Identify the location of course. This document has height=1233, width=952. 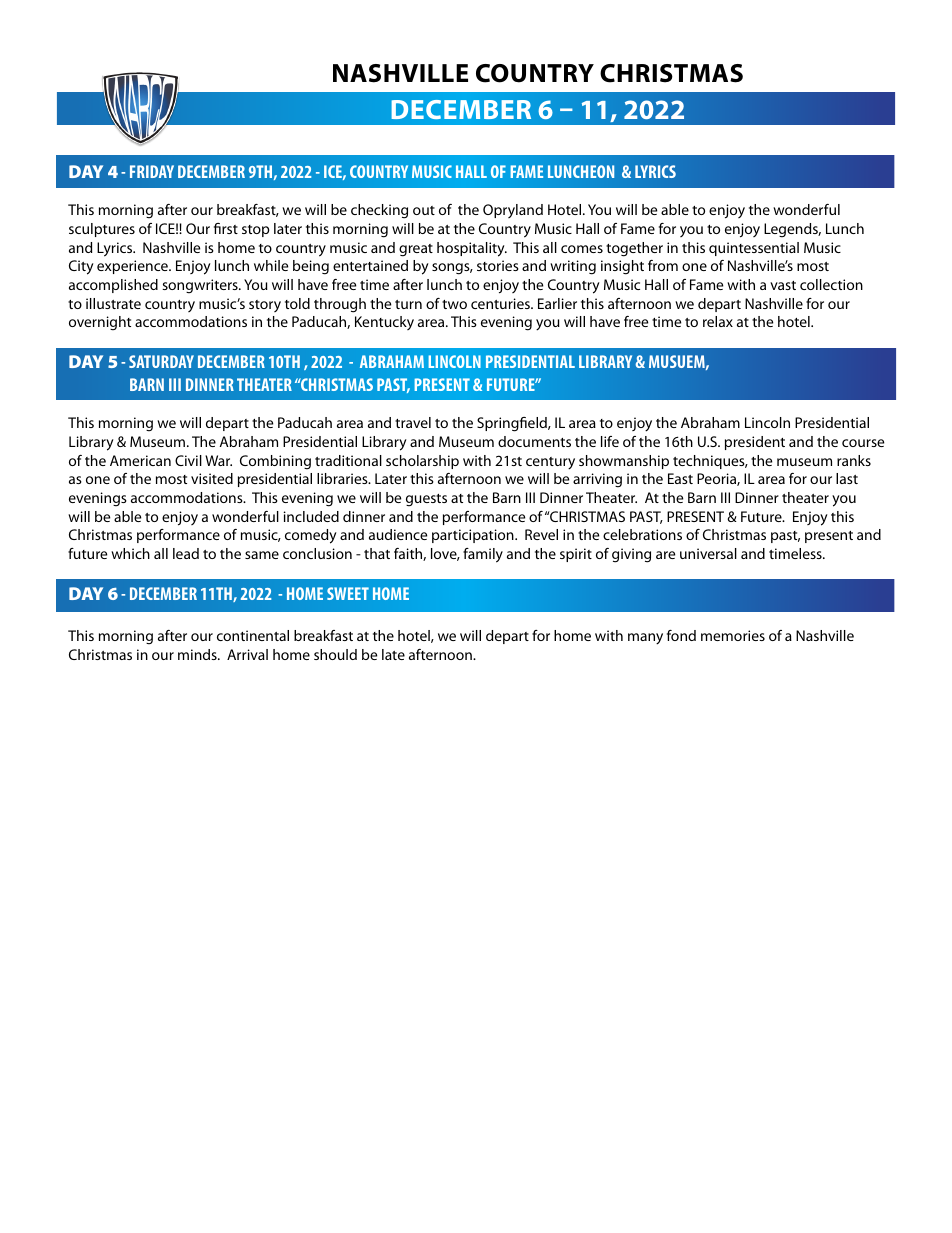
(863, 443).
